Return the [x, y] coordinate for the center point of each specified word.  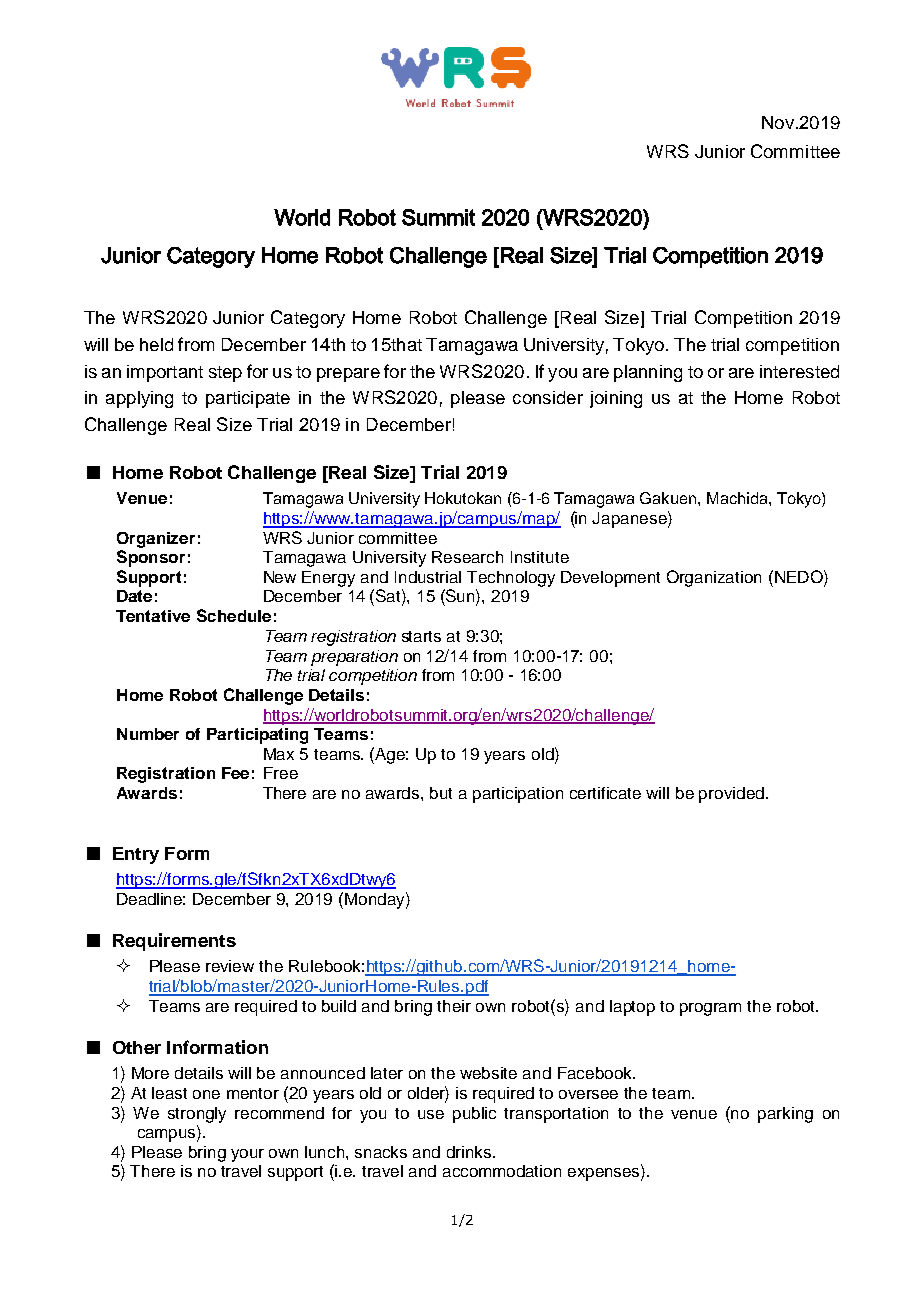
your [247, 1155]
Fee [235, 773]
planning [648, 373]
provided [731, 795]
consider [548, 397]
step [225, 374]
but [441, 793]
